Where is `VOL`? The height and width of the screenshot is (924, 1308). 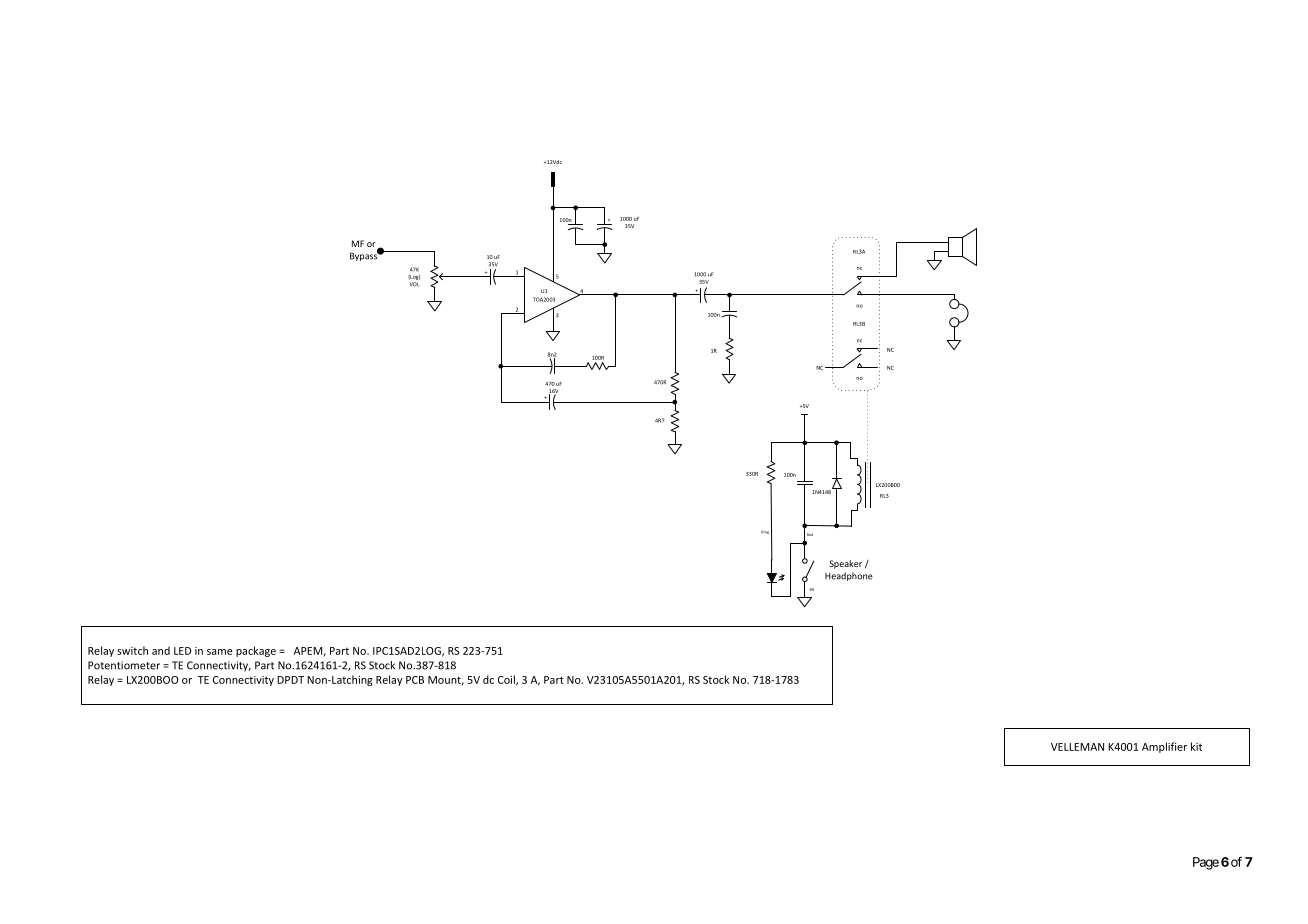 VOL is located at coordinates (414, 284).
